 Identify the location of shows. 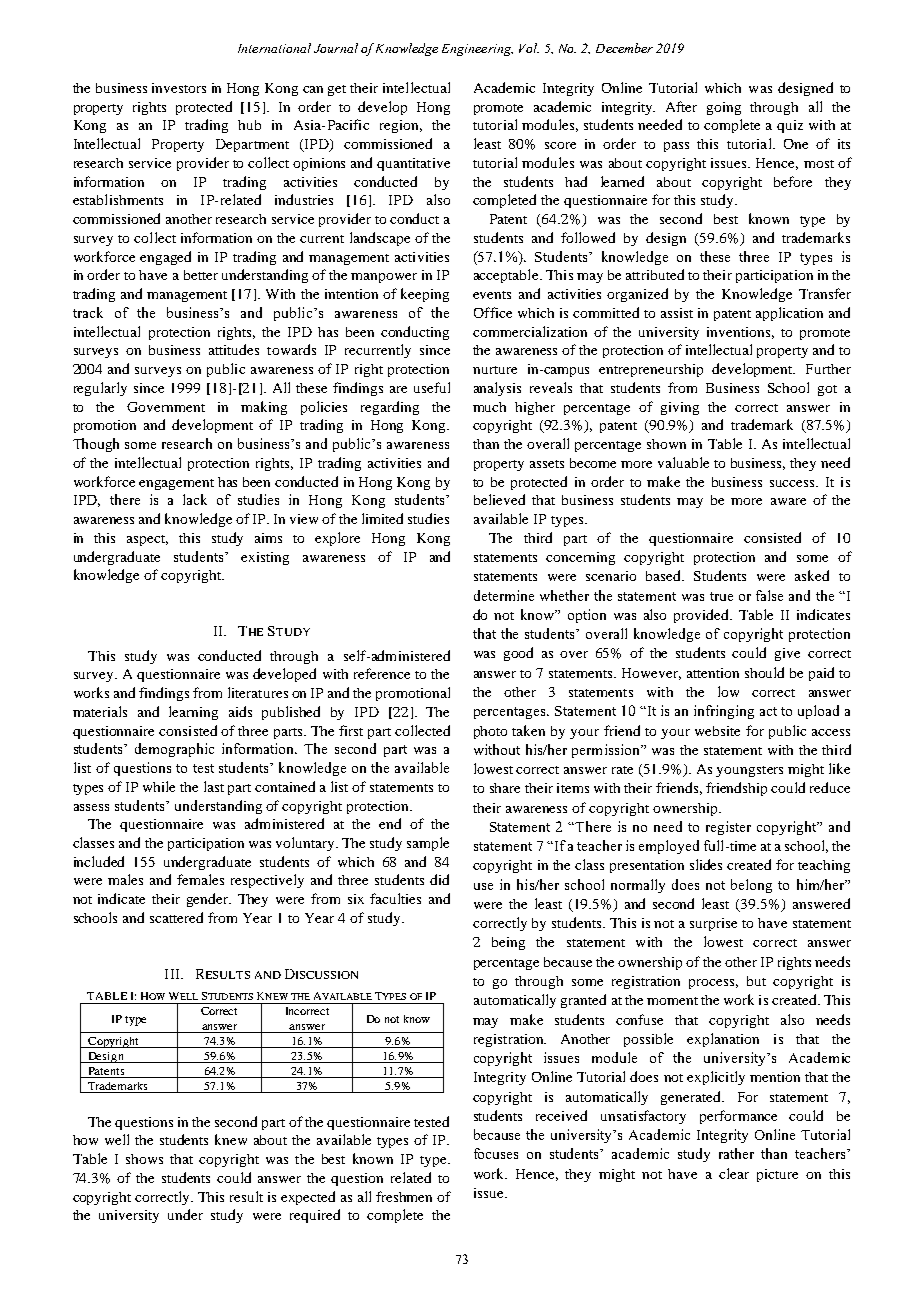
(144, 1159).
